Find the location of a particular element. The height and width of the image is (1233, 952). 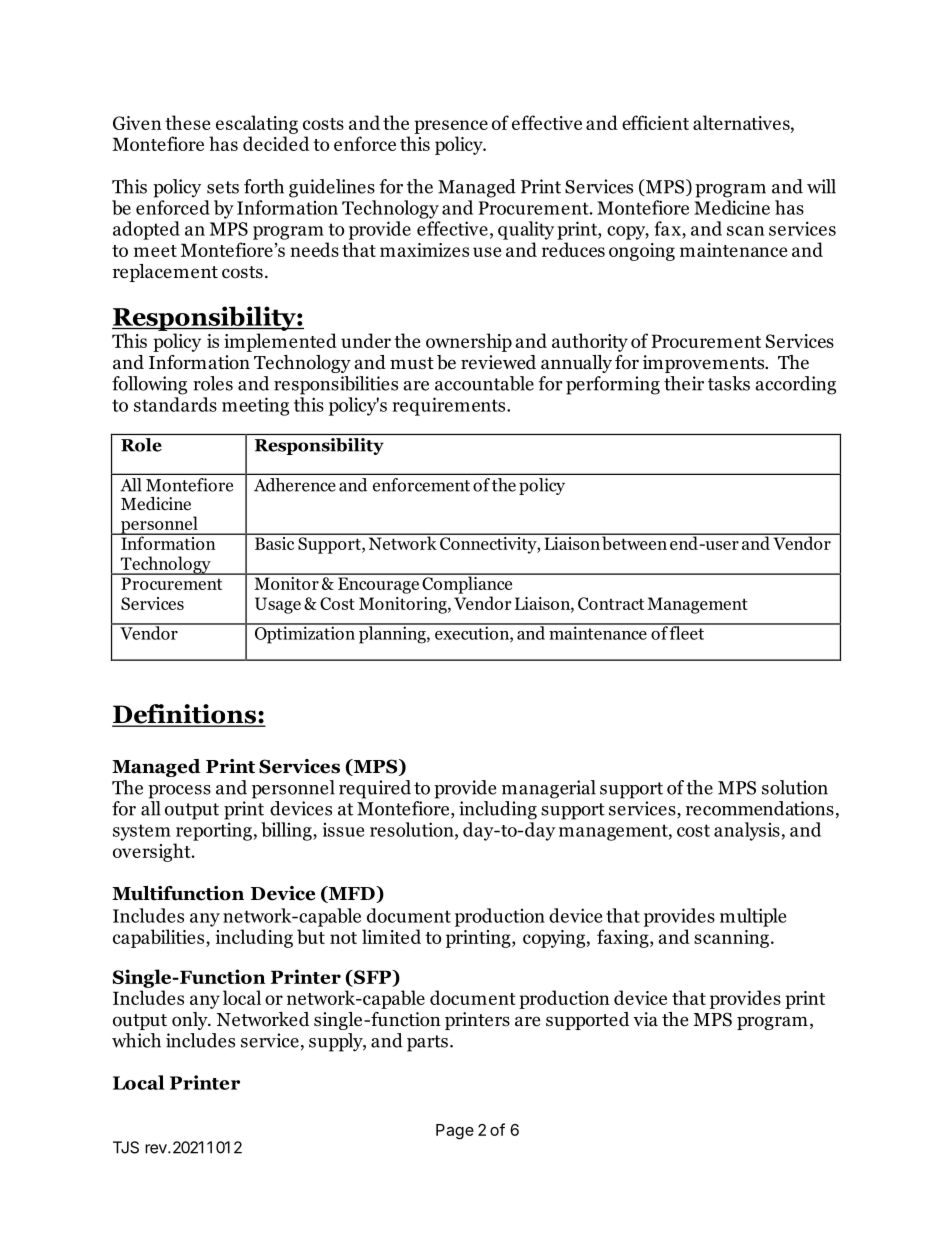

efficient is located at coordinates (655, 122).
